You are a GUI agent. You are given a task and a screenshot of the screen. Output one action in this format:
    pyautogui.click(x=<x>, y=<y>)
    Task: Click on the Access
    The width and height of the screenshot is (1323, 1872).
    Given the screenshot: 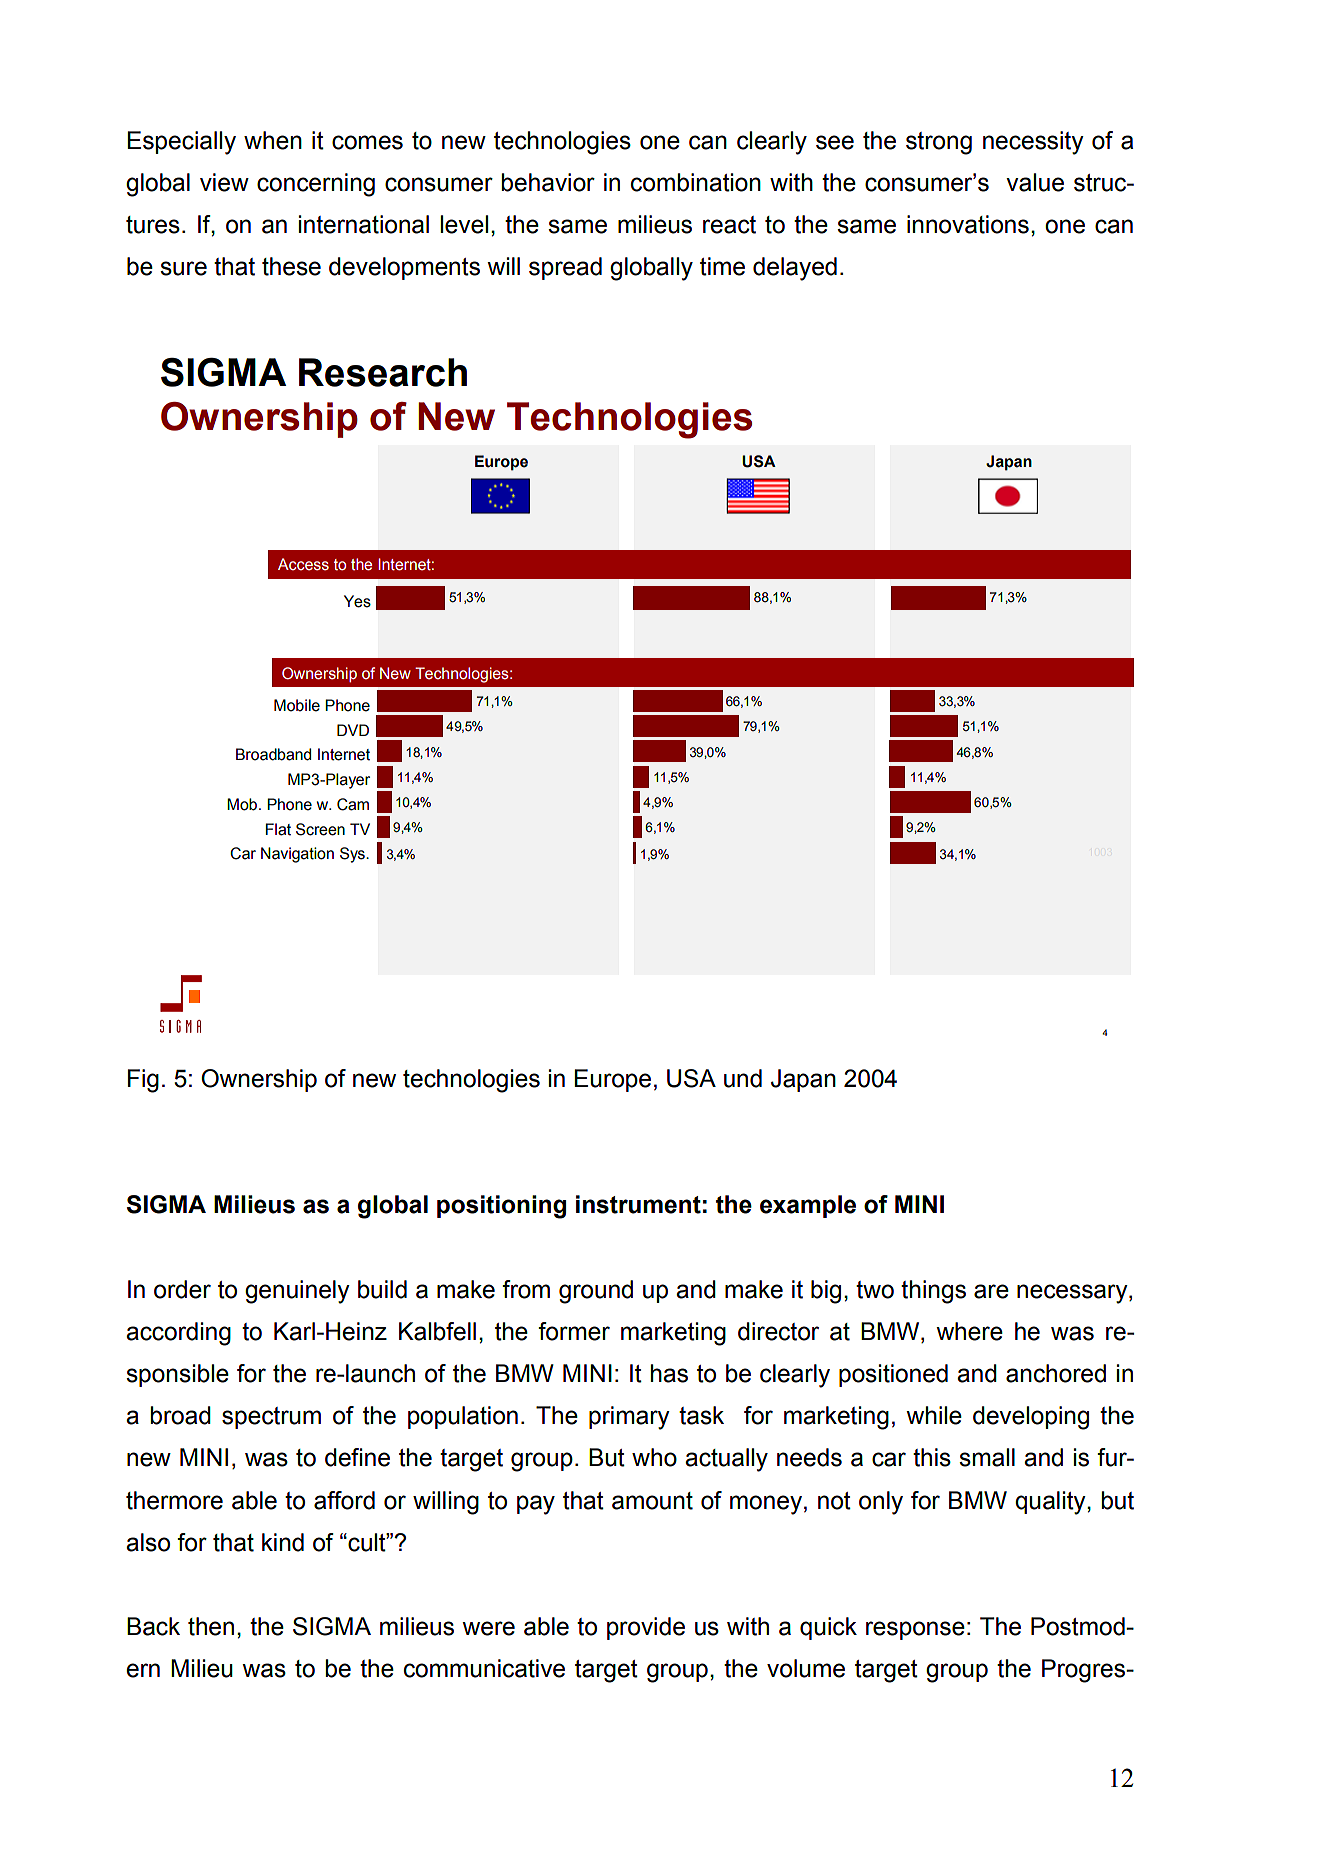 What is the action you would take?
    pyautogui.click(x=303, y=564)
